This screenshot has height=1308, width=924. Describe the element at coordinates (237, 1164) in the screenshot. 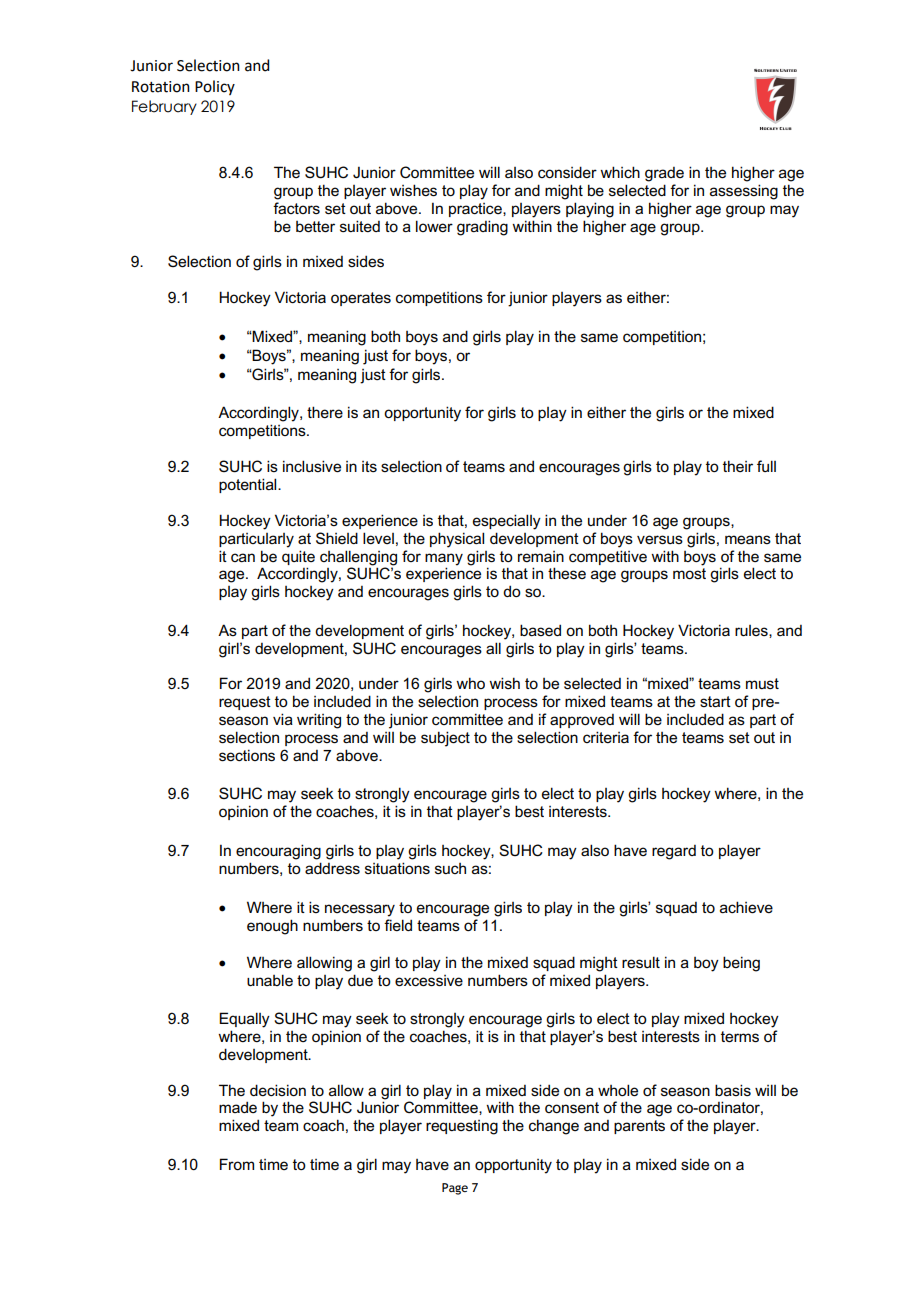

I see `From` at that location.
